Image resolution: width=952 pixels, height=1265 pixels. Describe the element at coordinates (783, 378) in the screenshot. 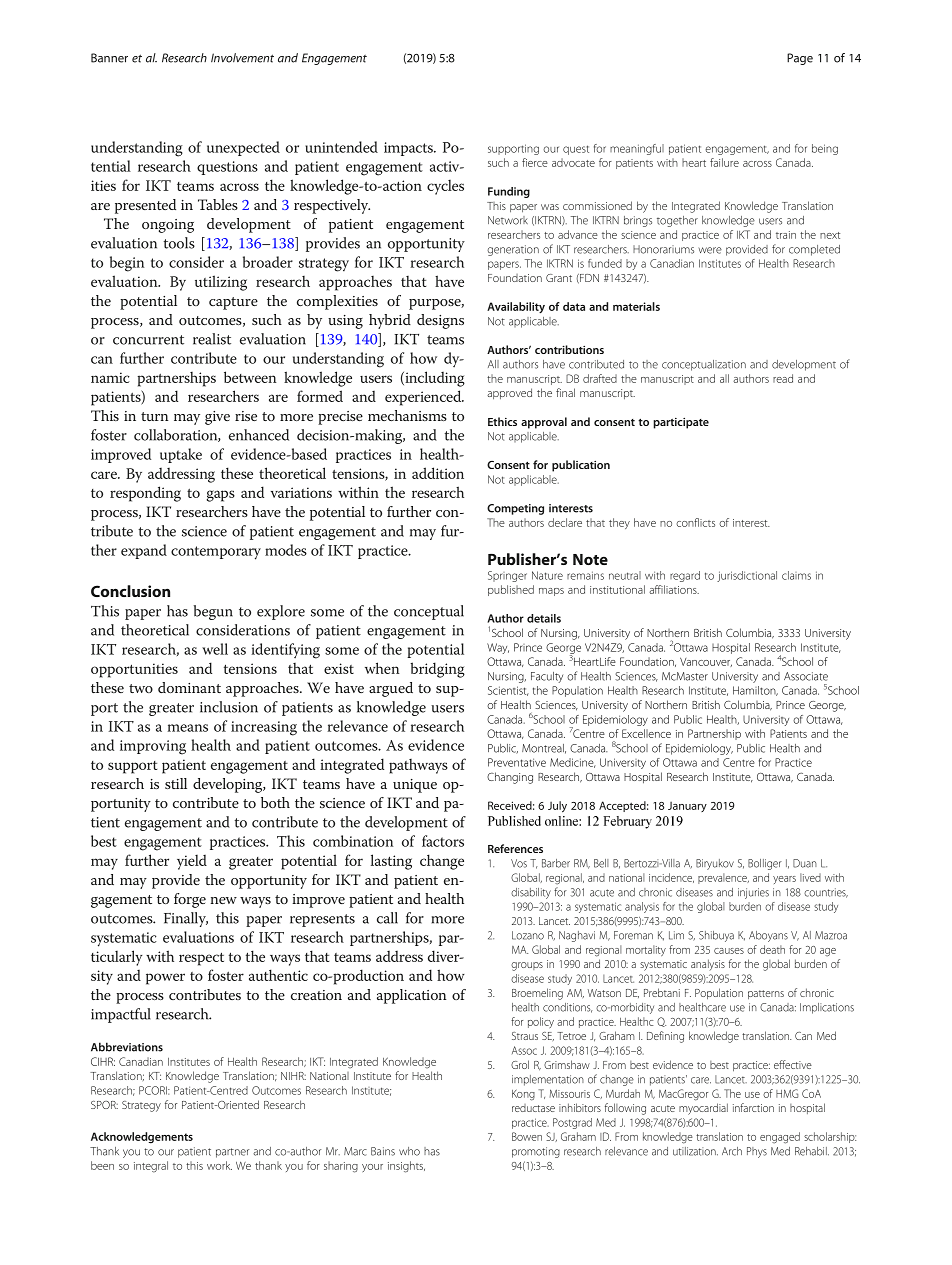

I see `read` at that location.
